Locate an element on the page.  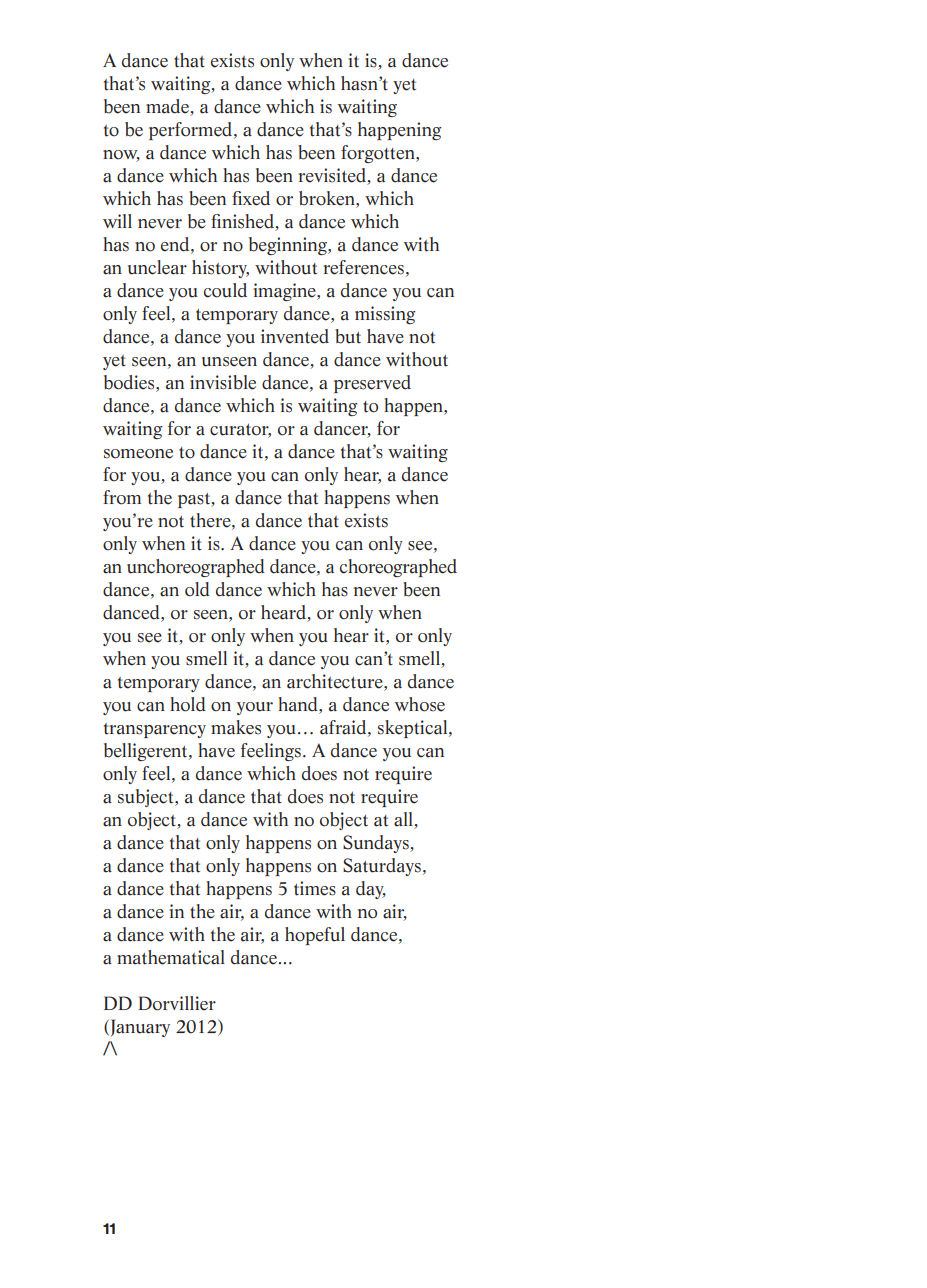
transparency is located at coordinates (155, 730).
